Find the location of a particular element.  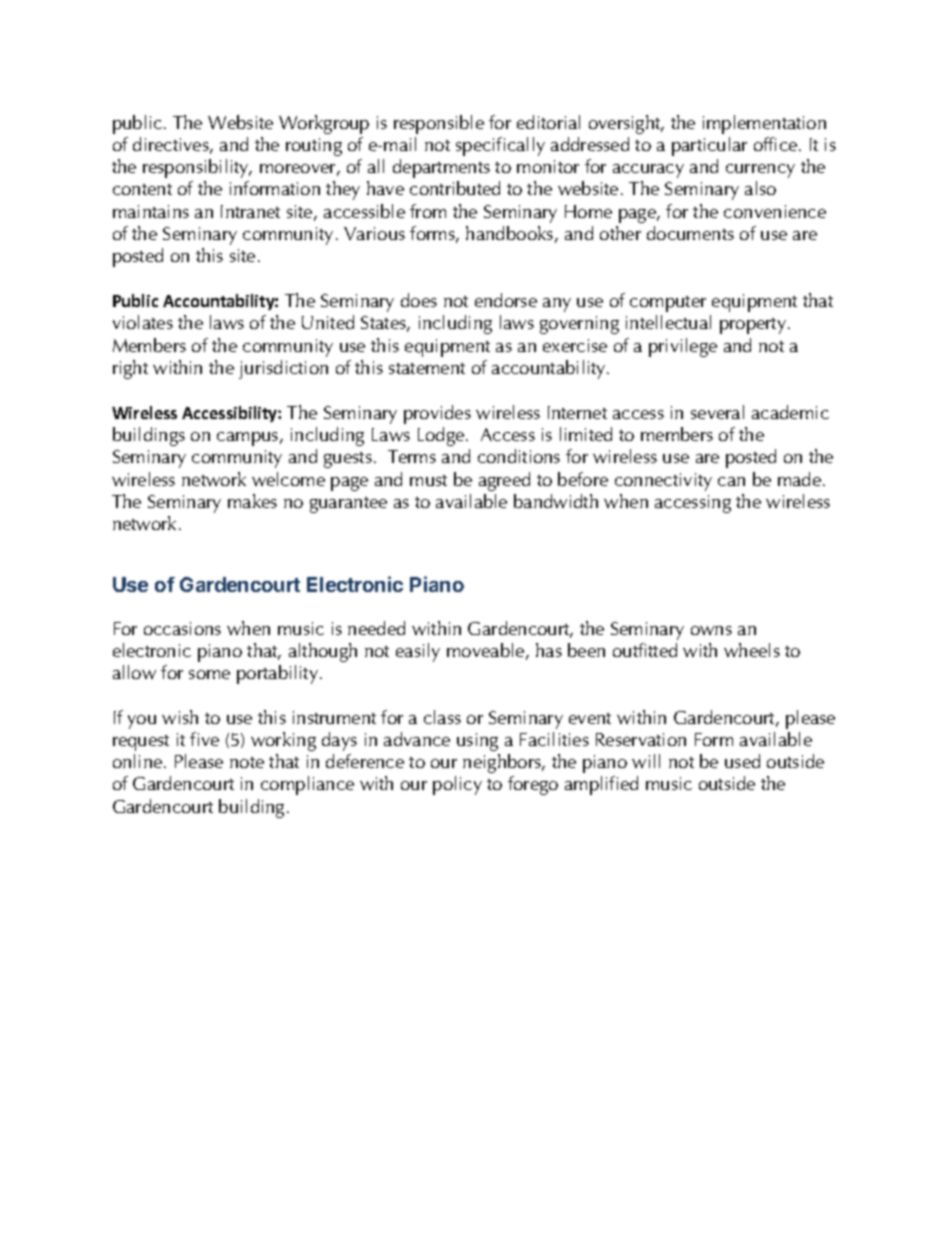

responsibility is located at coordinates (197, 168).
